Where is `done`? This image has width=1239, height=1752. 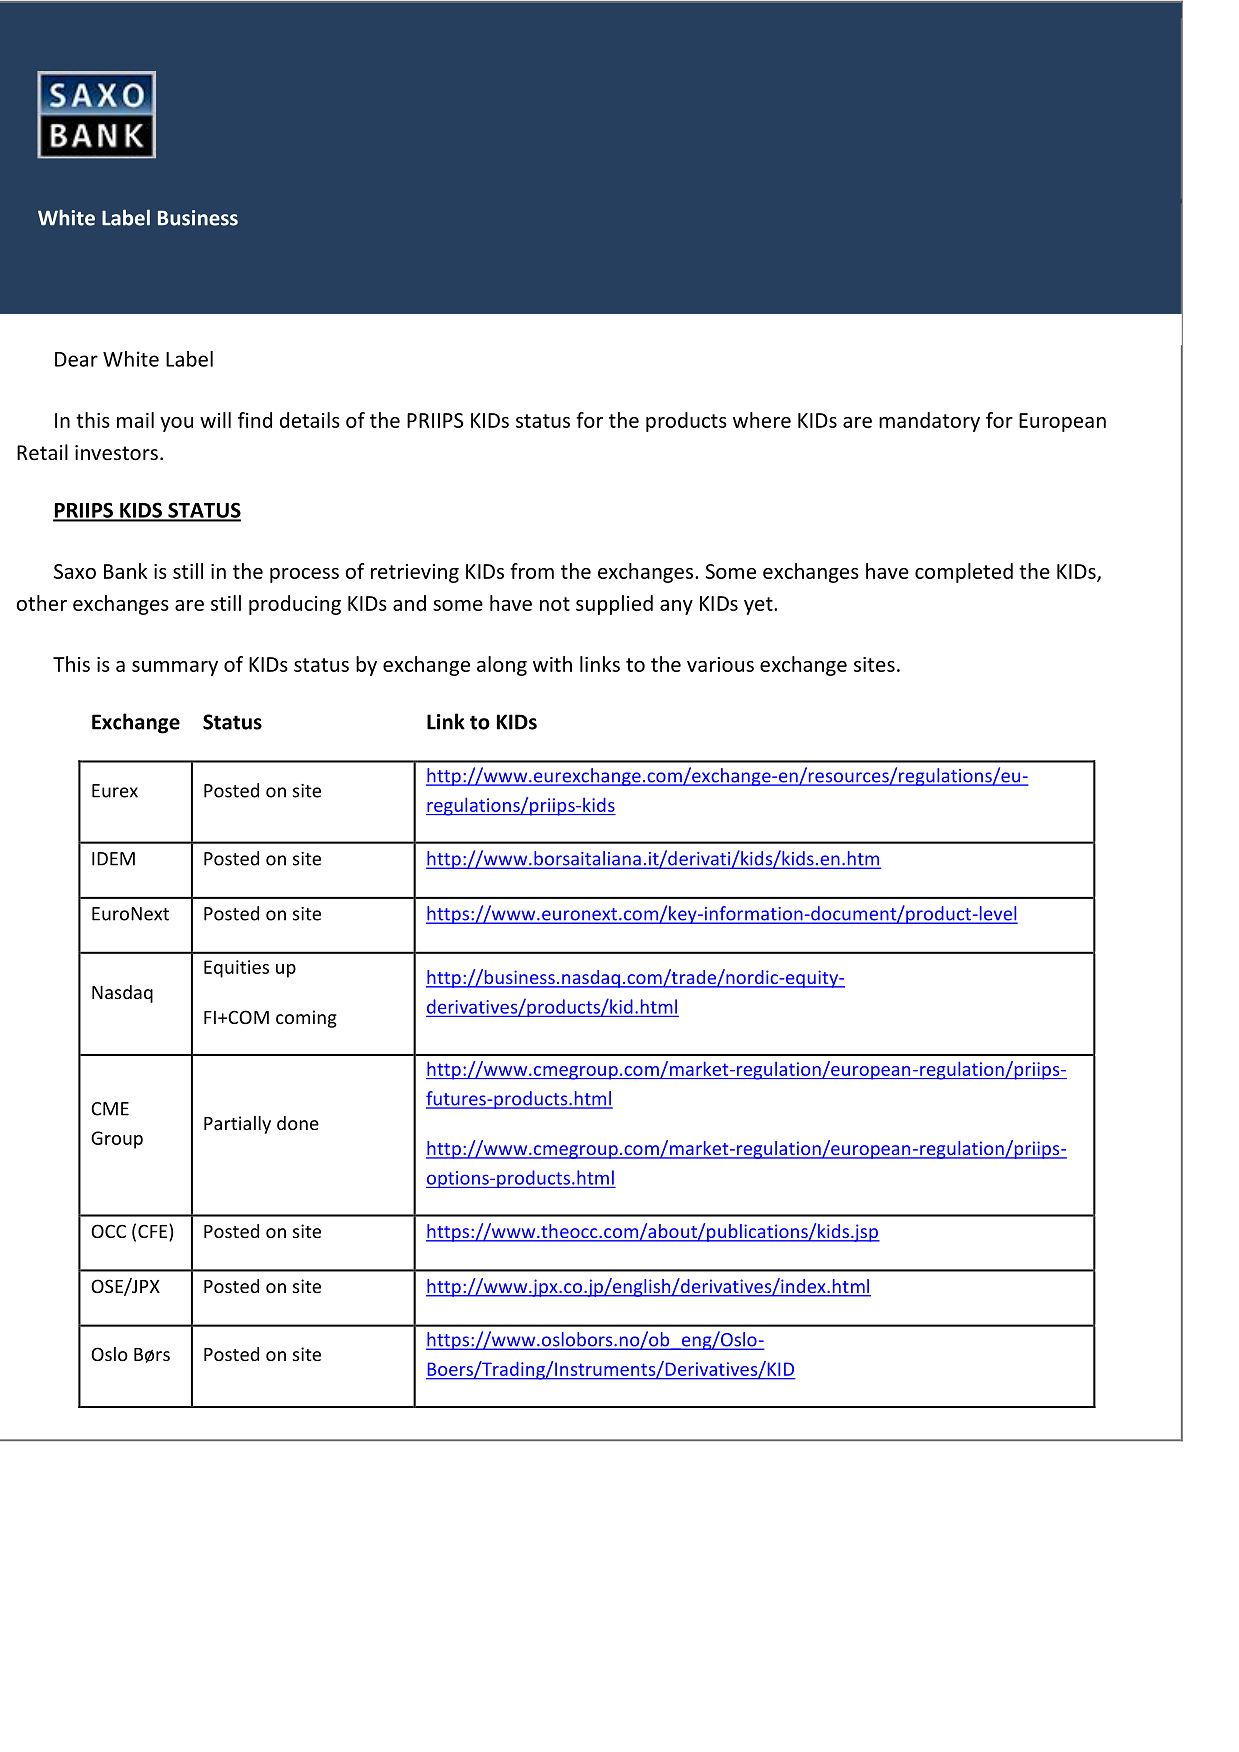 done is located at coordinates (298, 1123).
